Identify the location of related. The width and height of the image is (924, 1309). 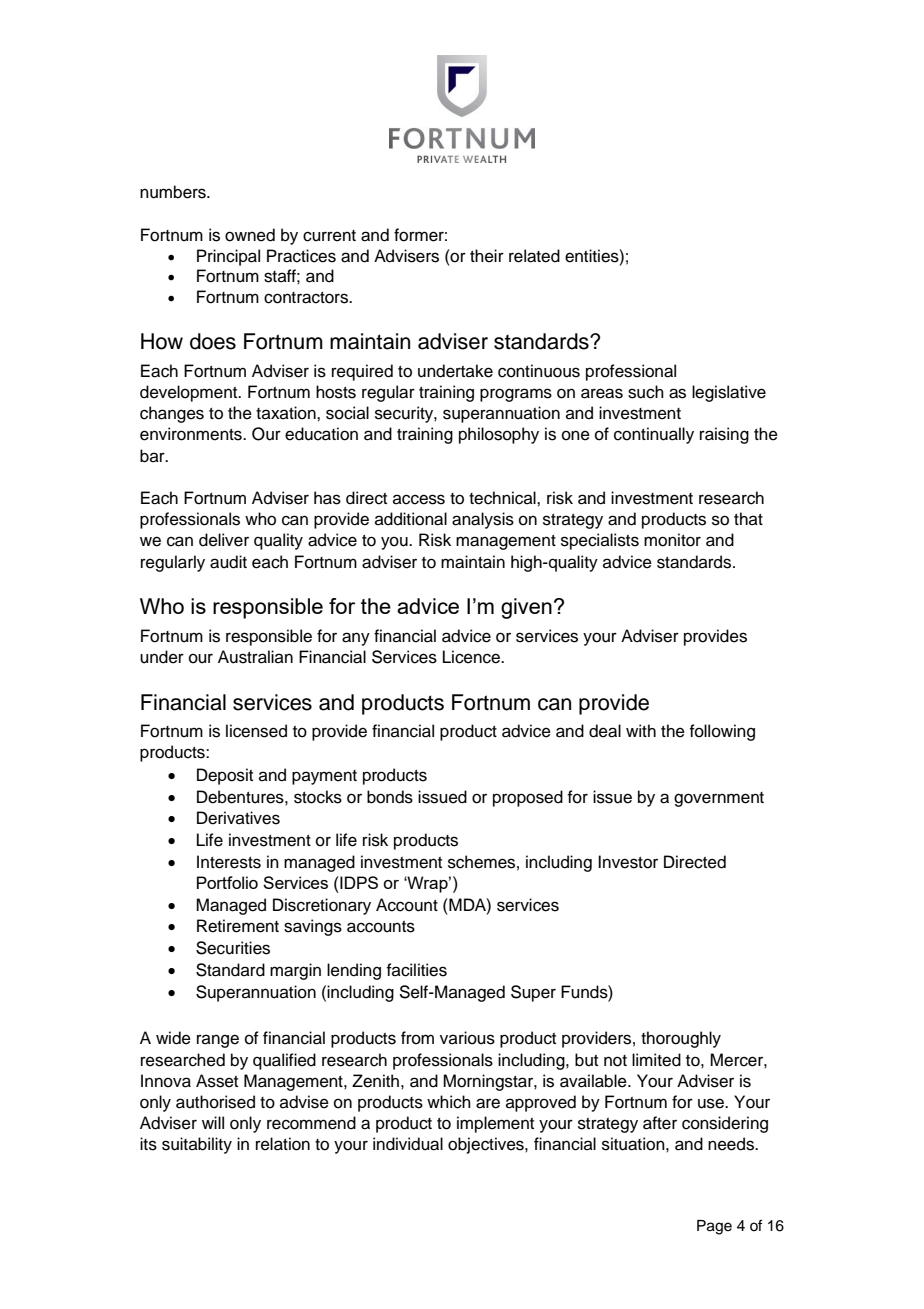
(534, 256).
